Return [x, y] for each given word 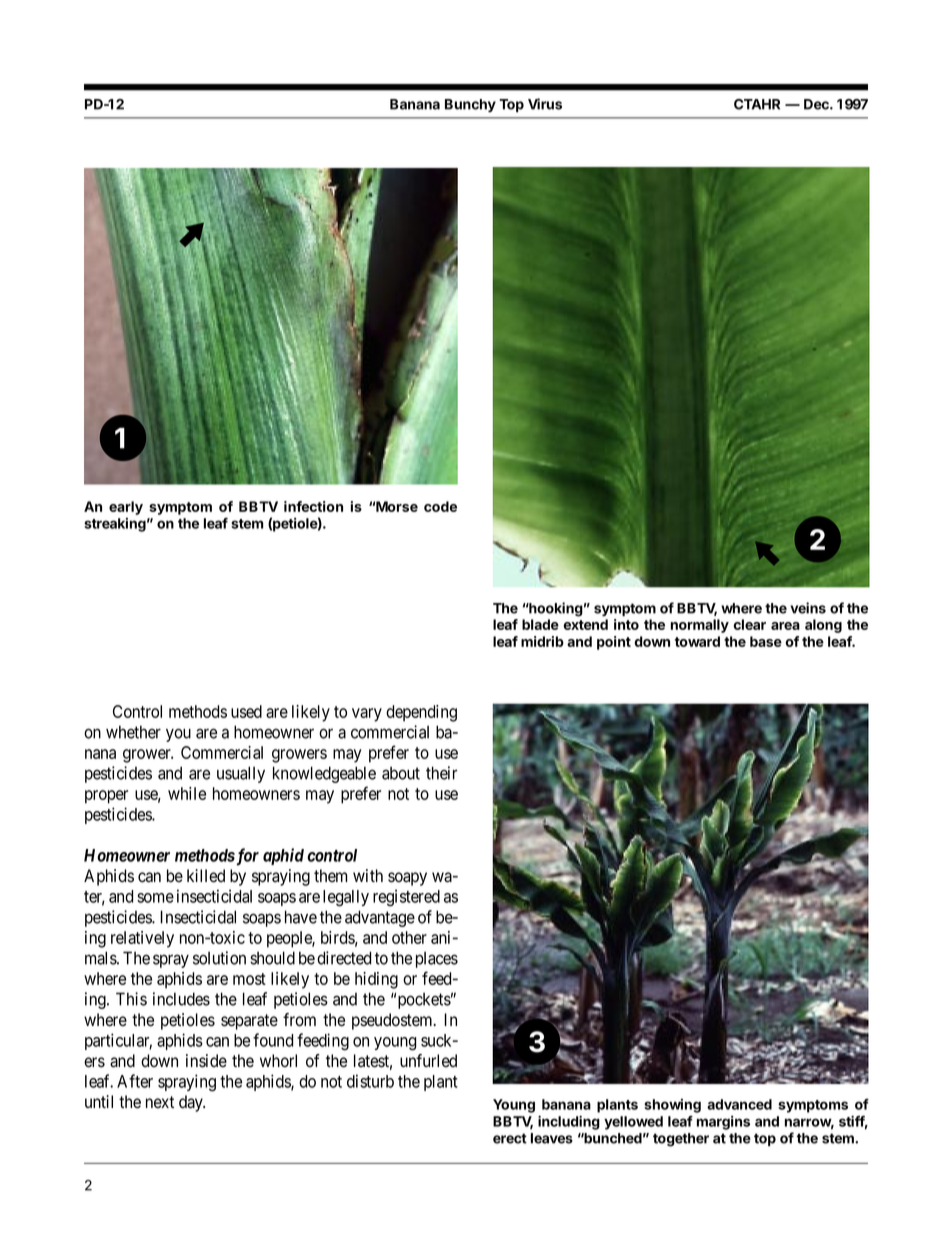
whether [133, 732]
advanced [739, 1104]
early [126, 508]
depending [421, 713]
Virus [545, 104]
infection [313, 506]
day [192, 1103]
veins [808, 608]
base [766, 641]
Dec [817, 104]
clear [750, 624]
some [155, 898]
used [246, 711]
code [440, 506]
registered [406, 898]
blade [540, 624]
